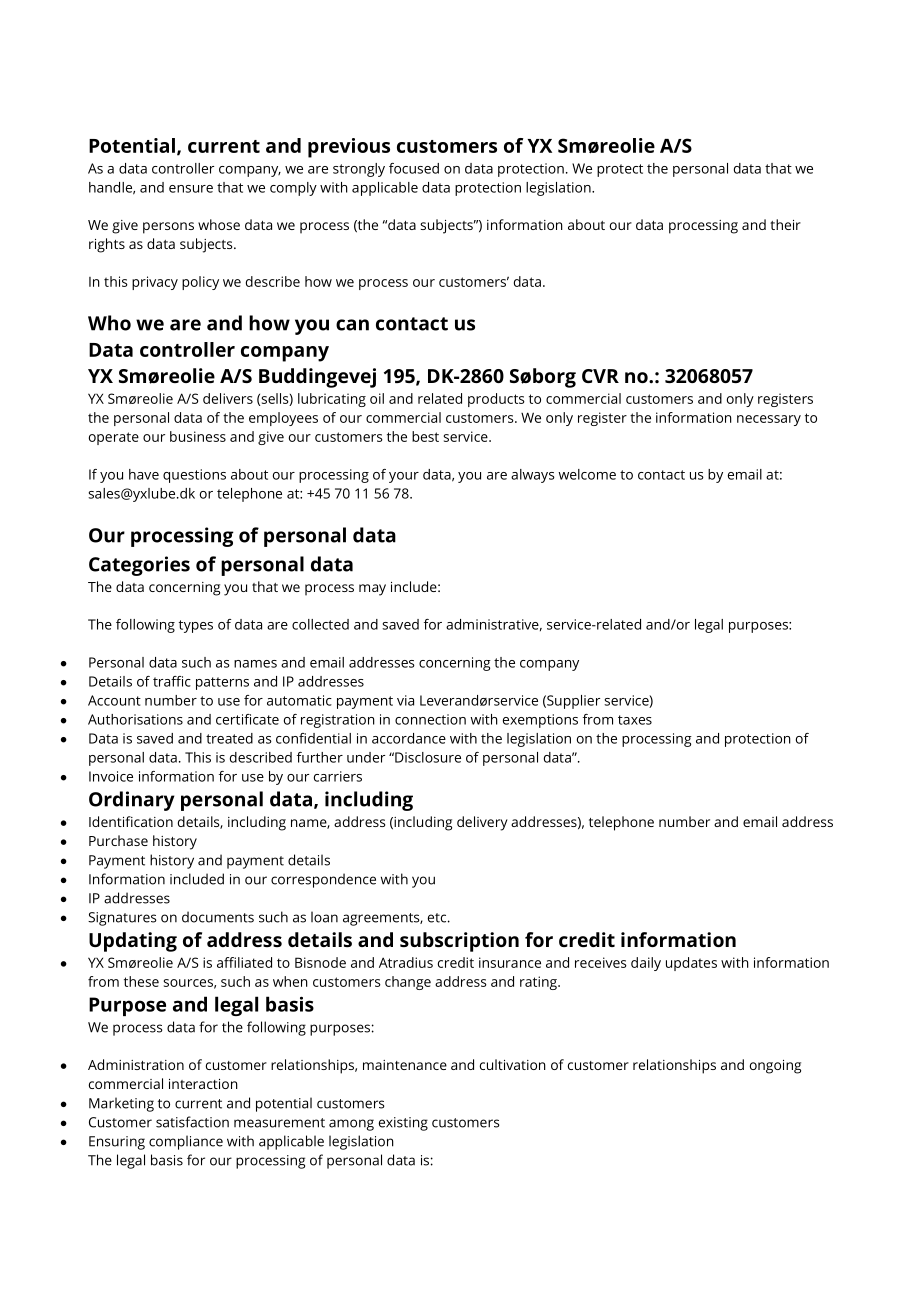 Image resolution: width=924 pixels, height=1308 pixels. Describe the element at coordinates (785, 224) in the screenshot. I see `their` at that location.
